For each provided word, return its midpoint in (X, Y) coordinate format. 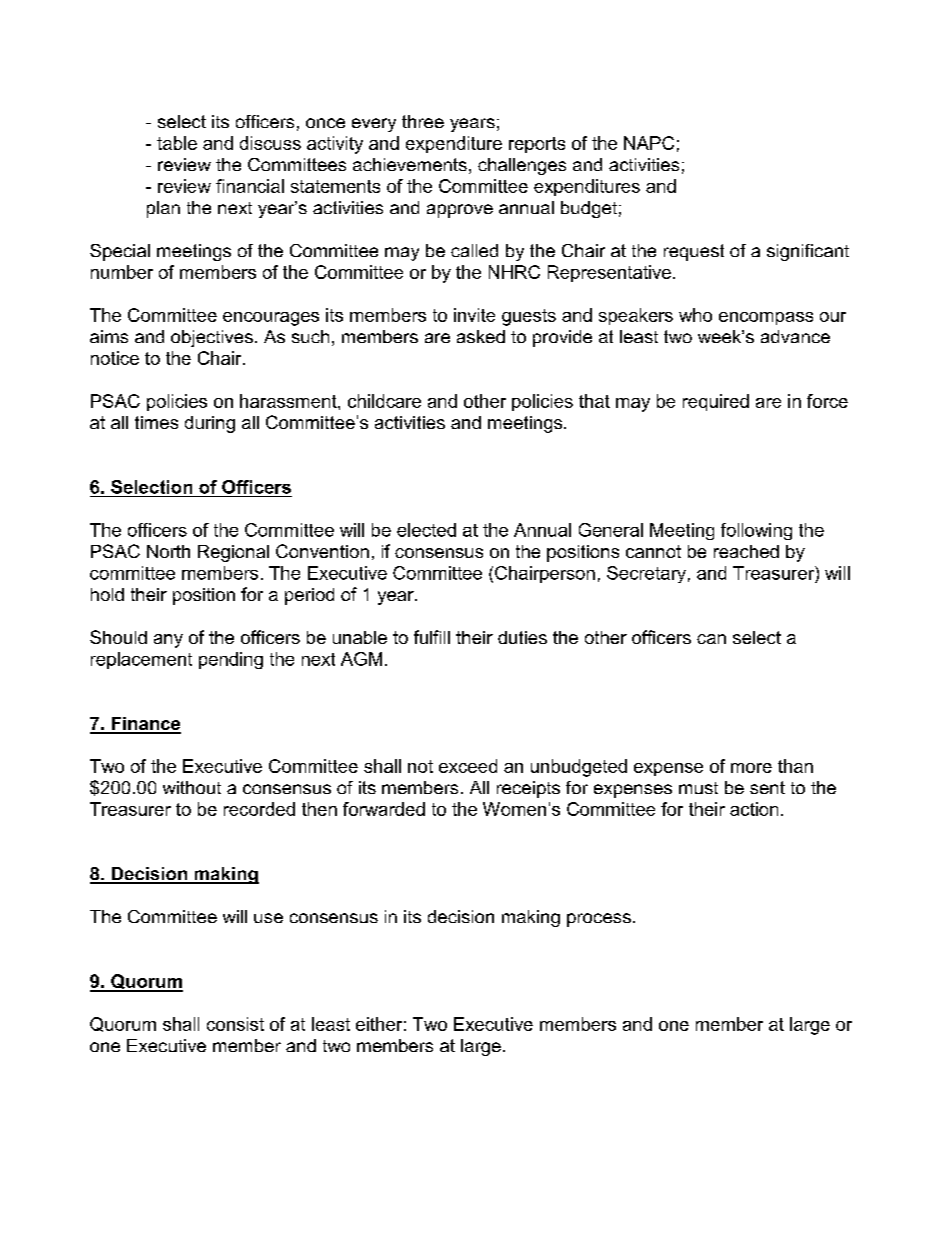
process (599, 920)
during (210, 424)
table (177, 143)
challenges (522, 166)
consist (235, 1024)
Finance (145, 725)
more (751, 768)
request (694, 252)
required (716, 402)
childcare (384, 401)
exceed (468, 766)
